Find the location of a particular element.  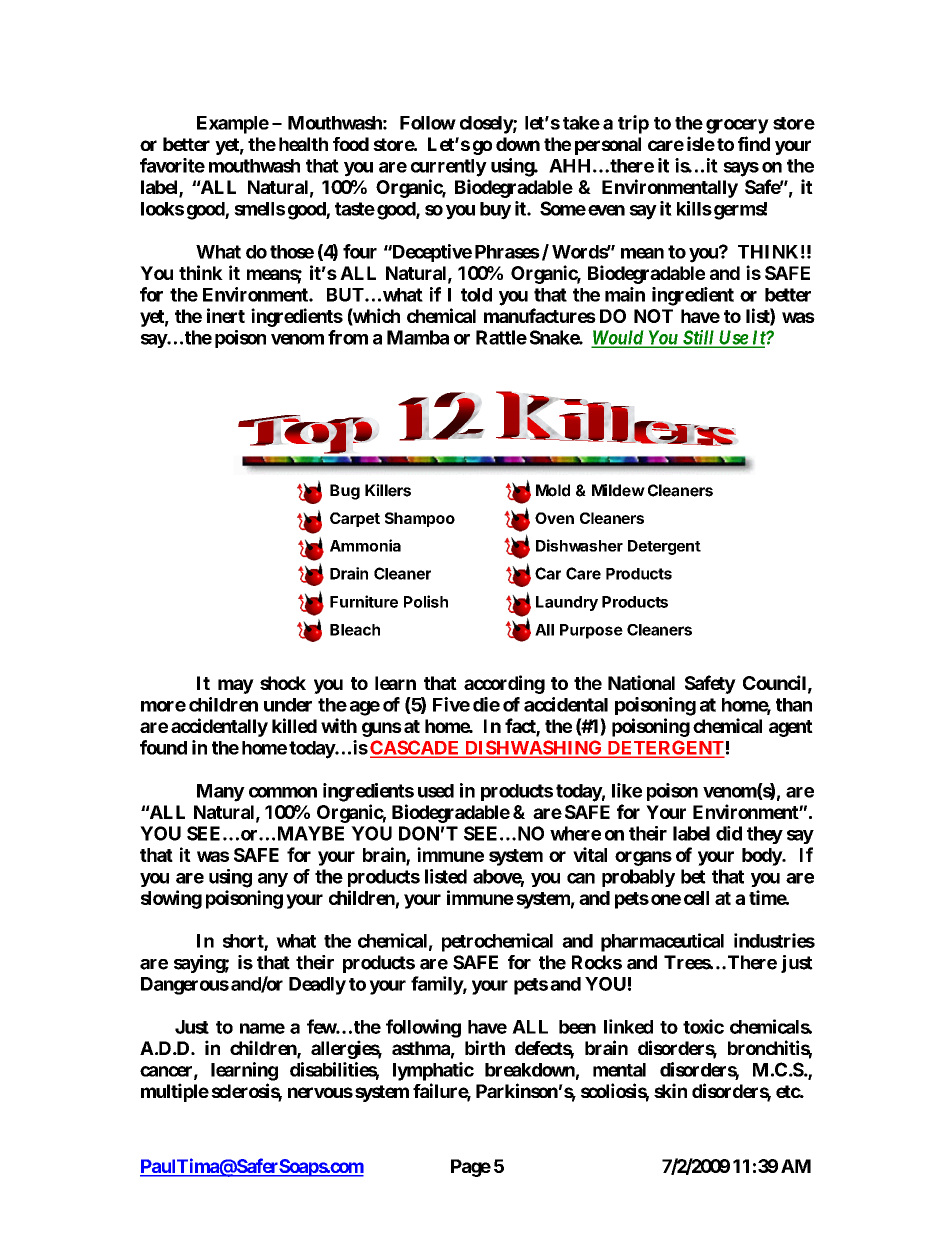

find is located at coordinates (754, 143).
